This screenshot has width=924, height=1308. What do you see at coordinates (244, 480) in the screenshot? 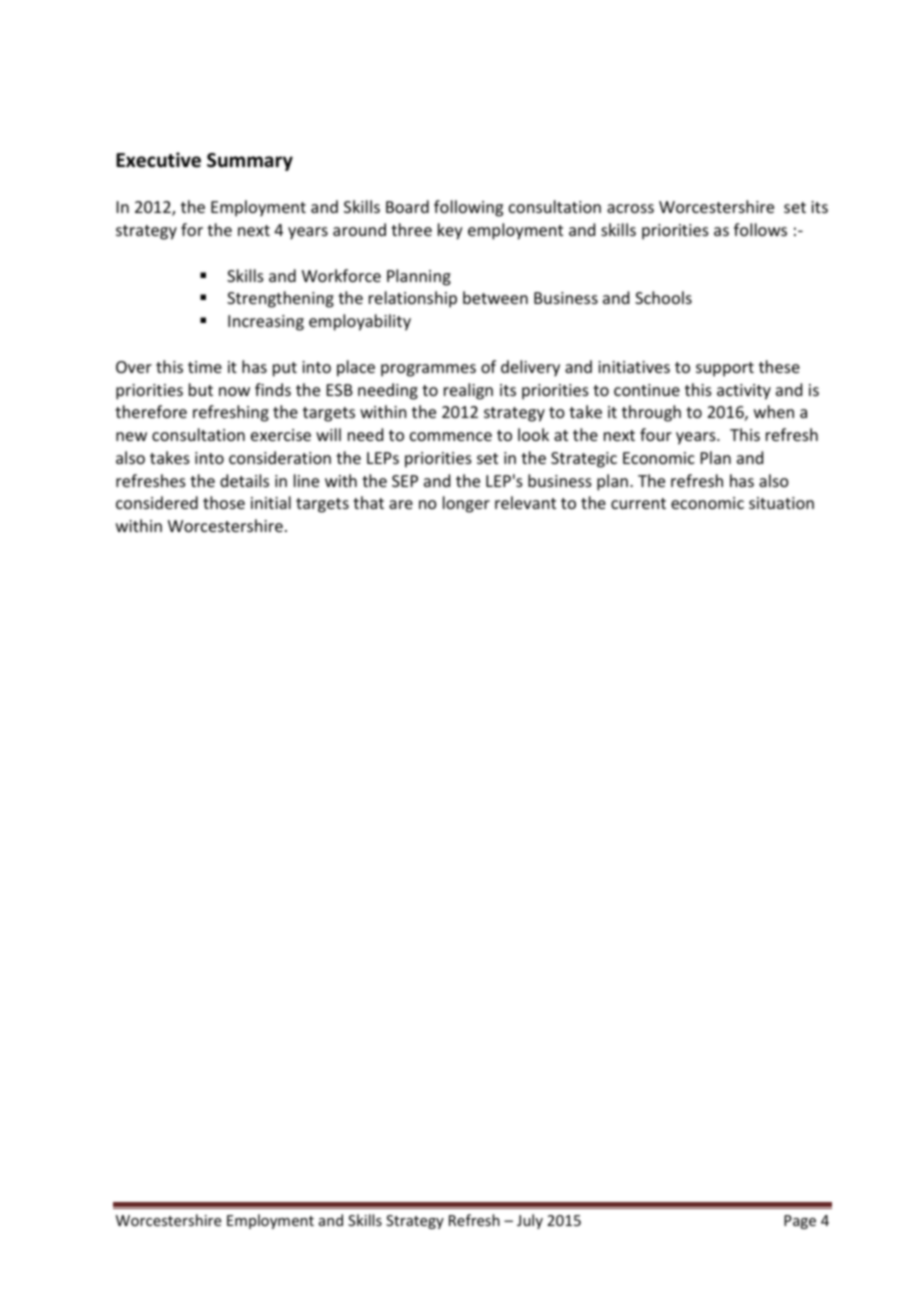
I see `details` at bounding box center [244, 480].
